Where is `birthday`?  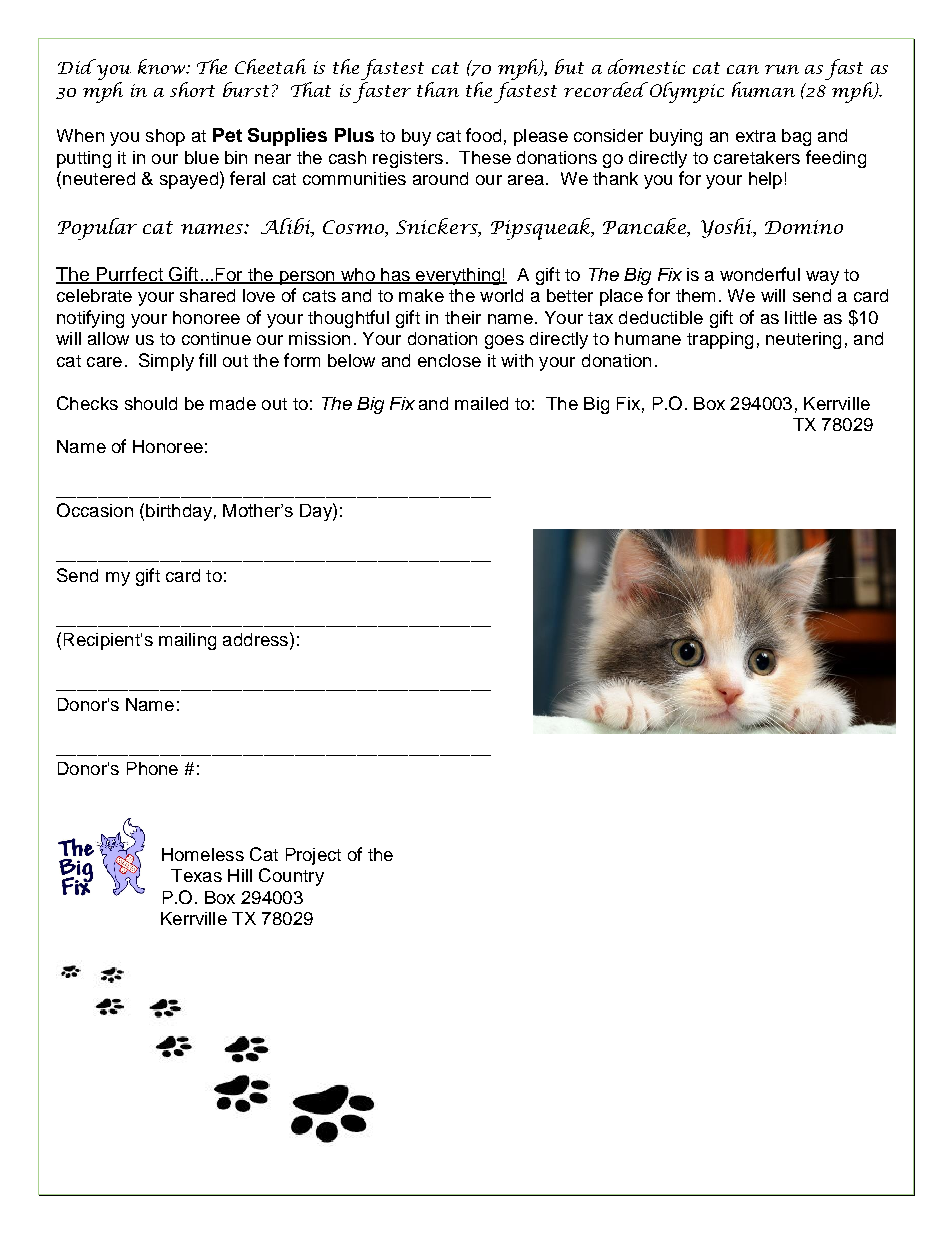
birthday is located at coordinates (179, 512).
